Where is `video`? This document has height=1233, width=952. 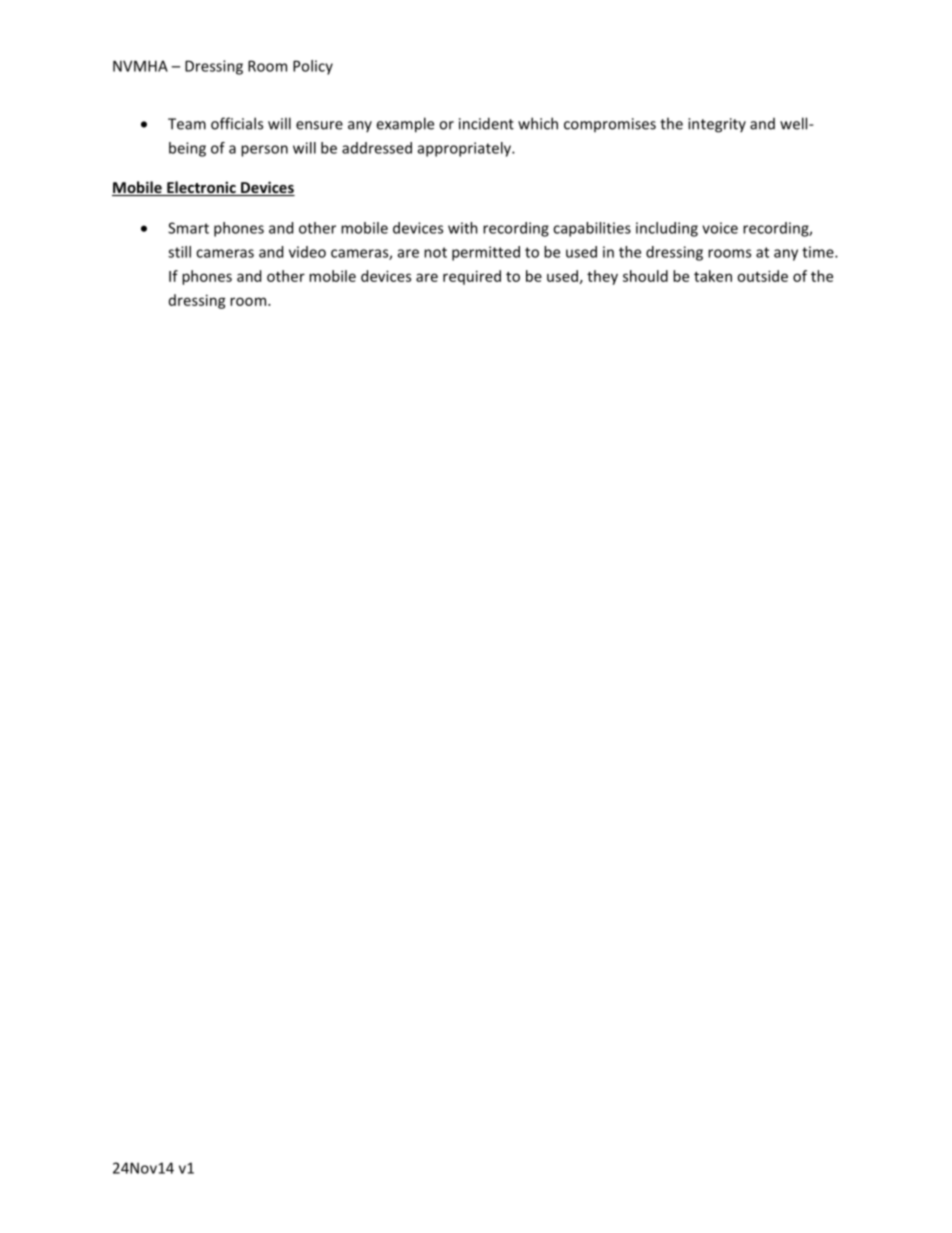 video is located at coordinates (307, 252).
